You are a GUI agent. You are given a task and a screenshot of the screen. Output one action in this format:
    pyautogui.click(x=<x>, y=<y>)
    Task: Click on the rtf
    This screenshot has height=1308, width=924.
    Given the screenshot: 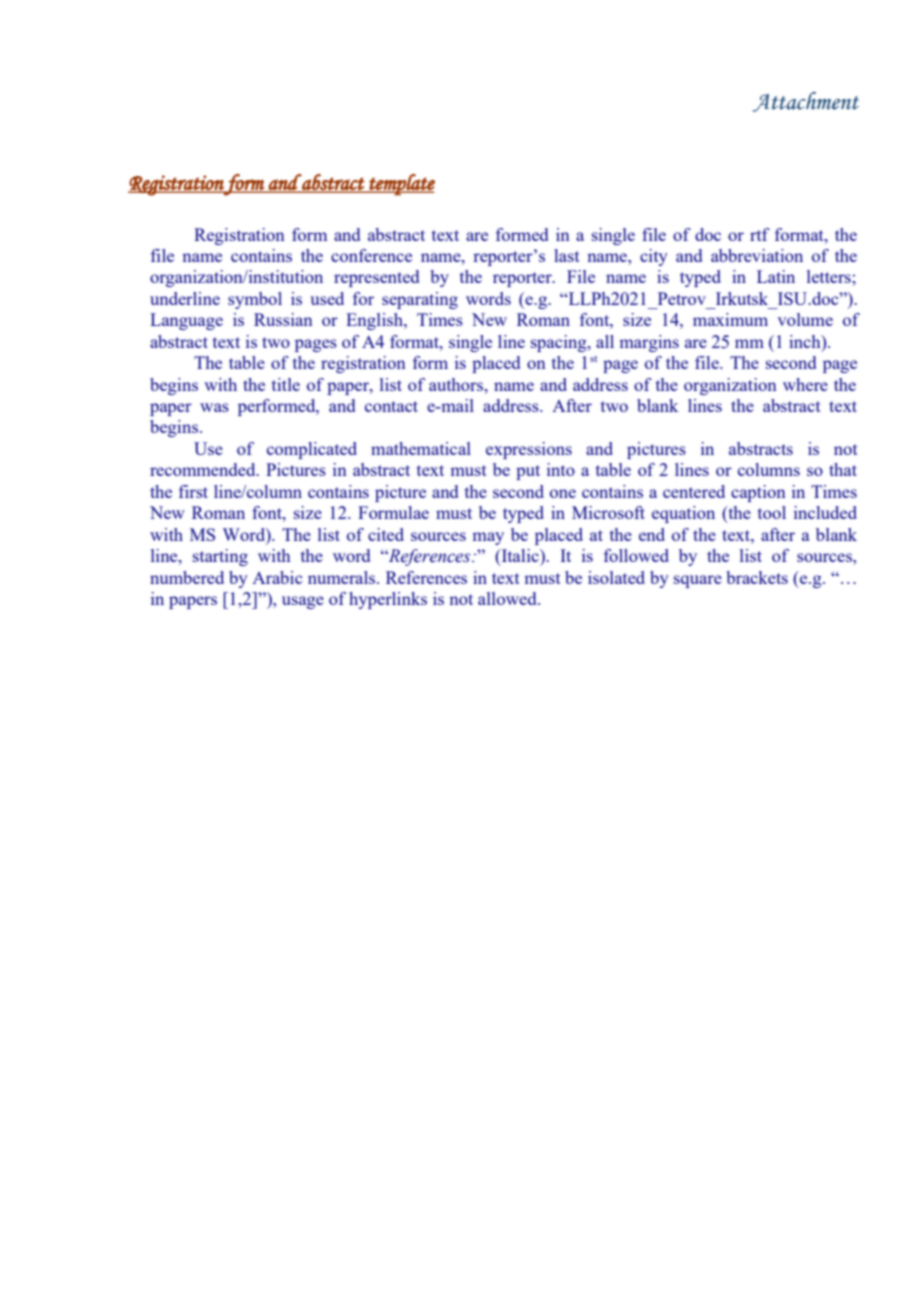 What is the action you would take?
    pyautogui.click(x=760, y=234)
